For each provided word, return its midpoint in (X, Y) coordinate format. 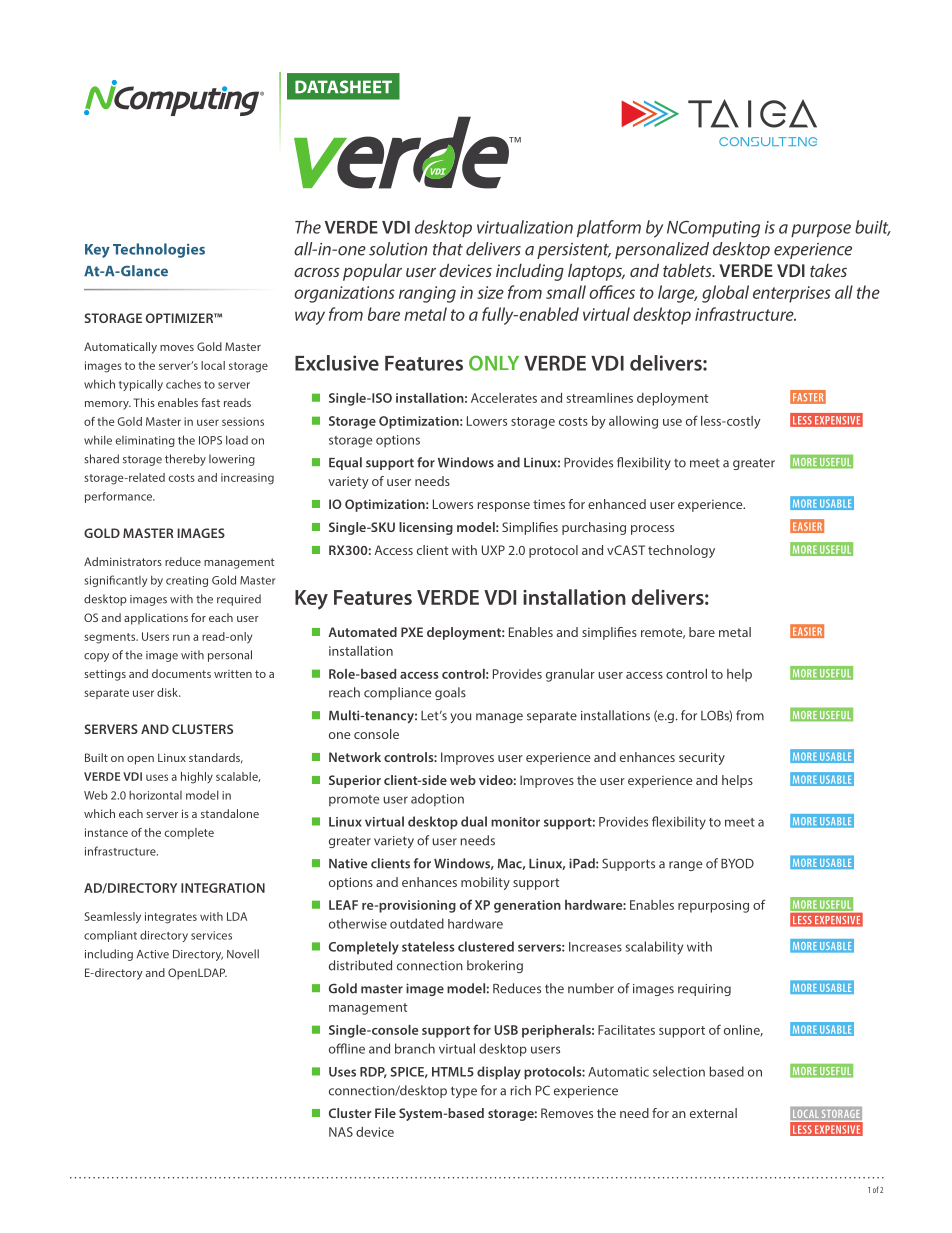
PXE (412, 632)
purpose (821, 230)
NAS (341, 1132)
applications (156, 619)
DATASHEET (343, 87)
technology (681, 551)
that (448, 249)
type (464, 1092)
